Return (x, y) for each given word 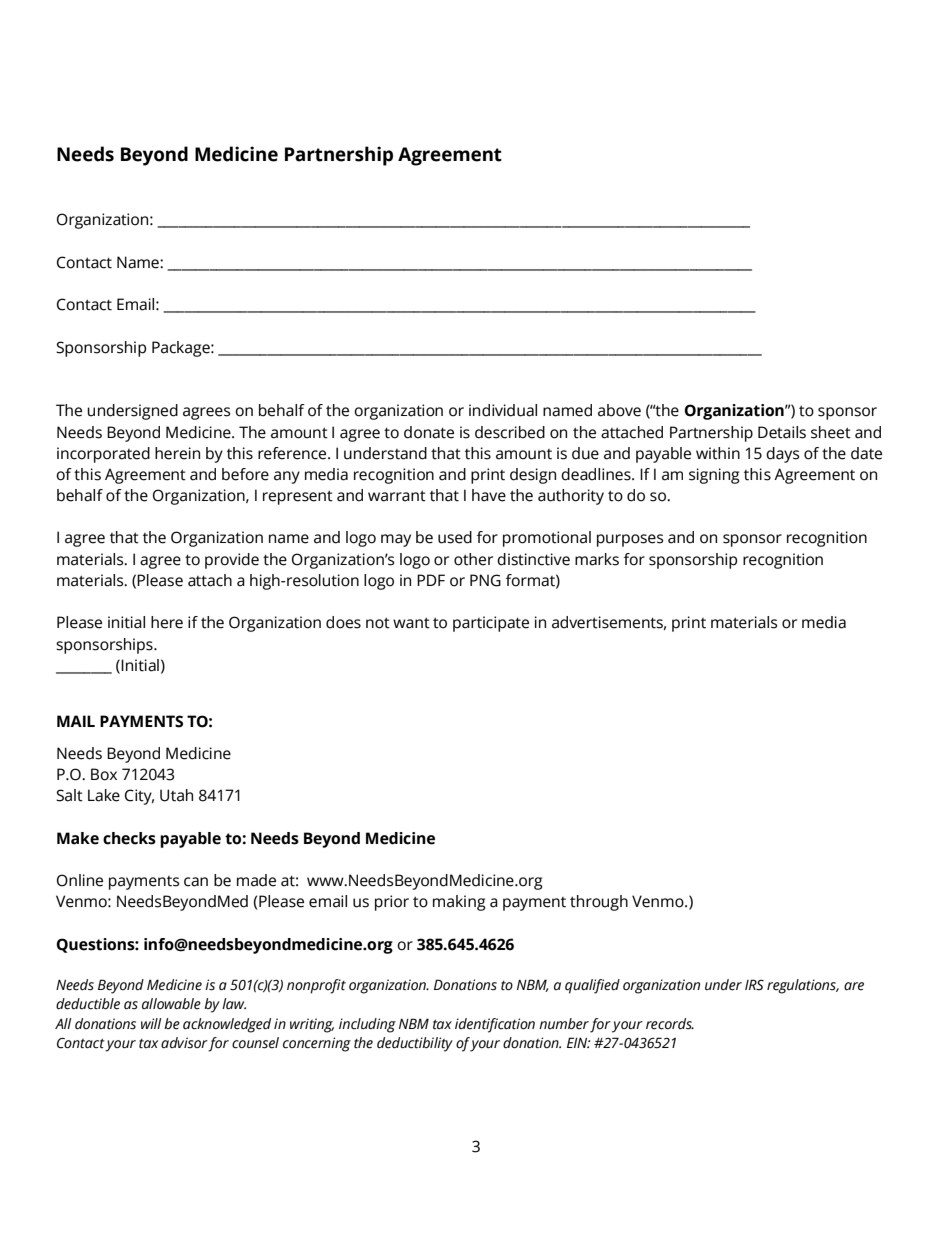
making (459, 903)
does (343, 622)
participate (491, 624)
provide (232, 561)
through (599, 903)
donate (429, 432)
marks (597, 559)
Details (782, 432)
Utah (176, 795)
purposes (630, 540)
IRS (754, 985)
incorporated (103, 455)
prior (392, 903)
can (196, 882)
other (473, 559)
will (151, 1023)
